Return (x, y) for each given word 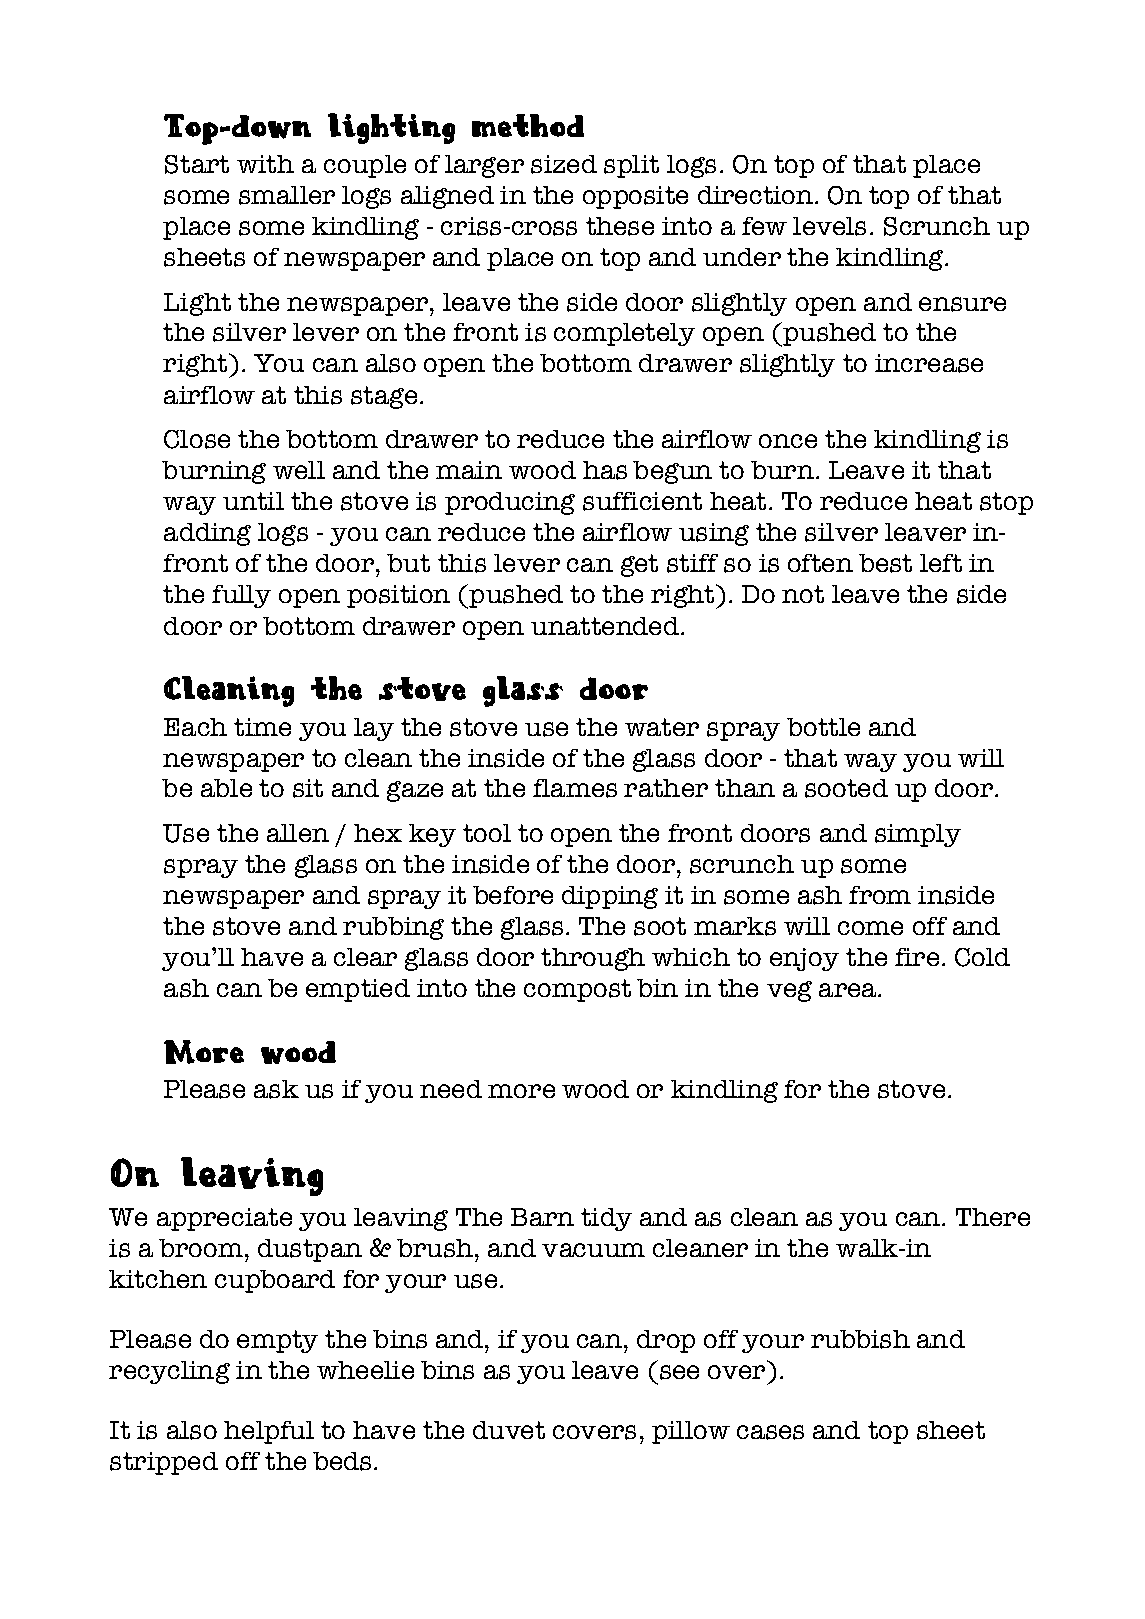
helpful (269, 1432)
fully (241, 596)
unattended (606, 626)
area (849, 990)
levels (829, 226)
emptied (358, 990)
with (265, 164)
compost (577, 990)
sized (564, 164)
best (885, 563)
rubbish (860, 1339)
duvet (509, 1430)
